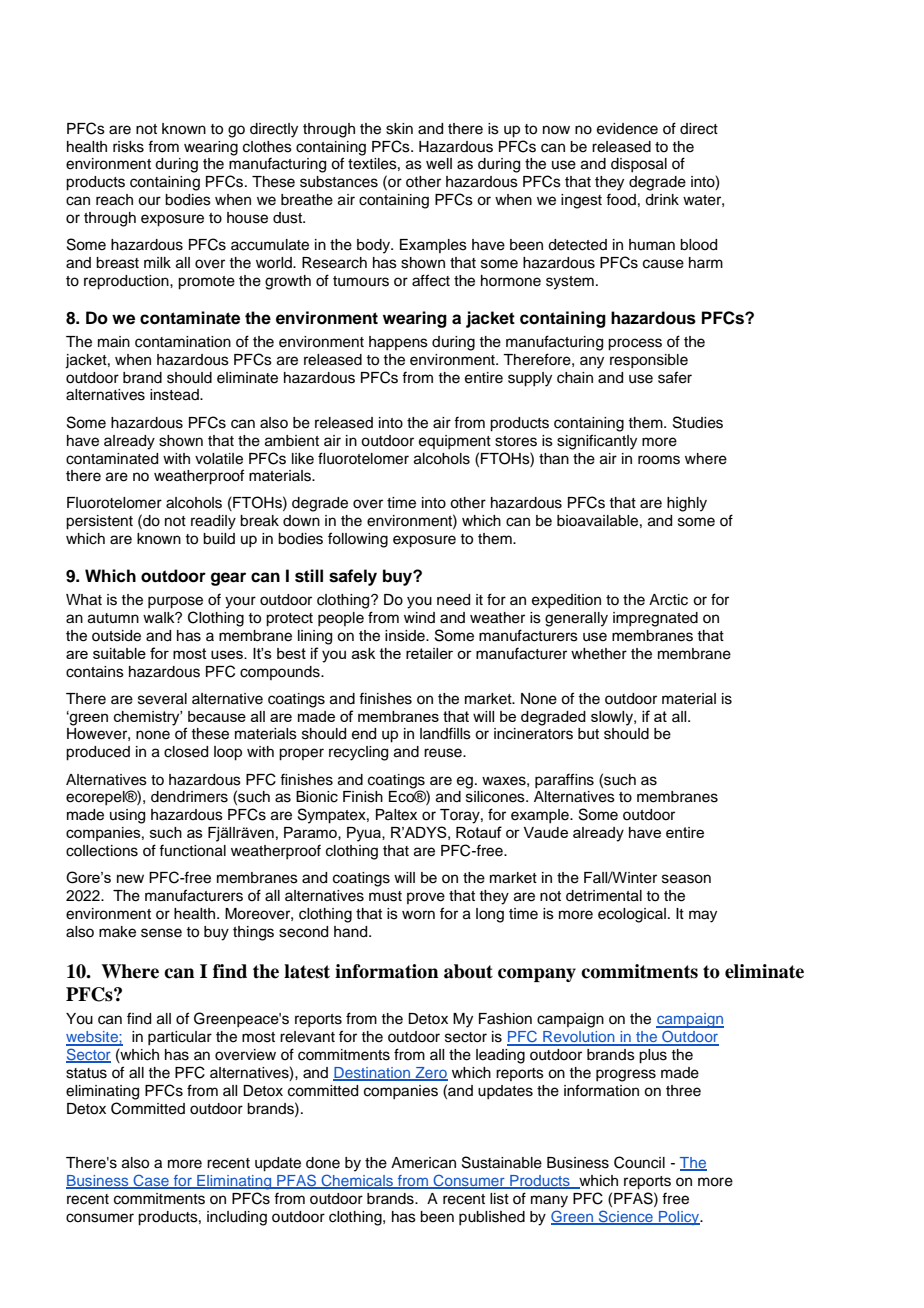  I want to click on disposal, so click(639, 165).
